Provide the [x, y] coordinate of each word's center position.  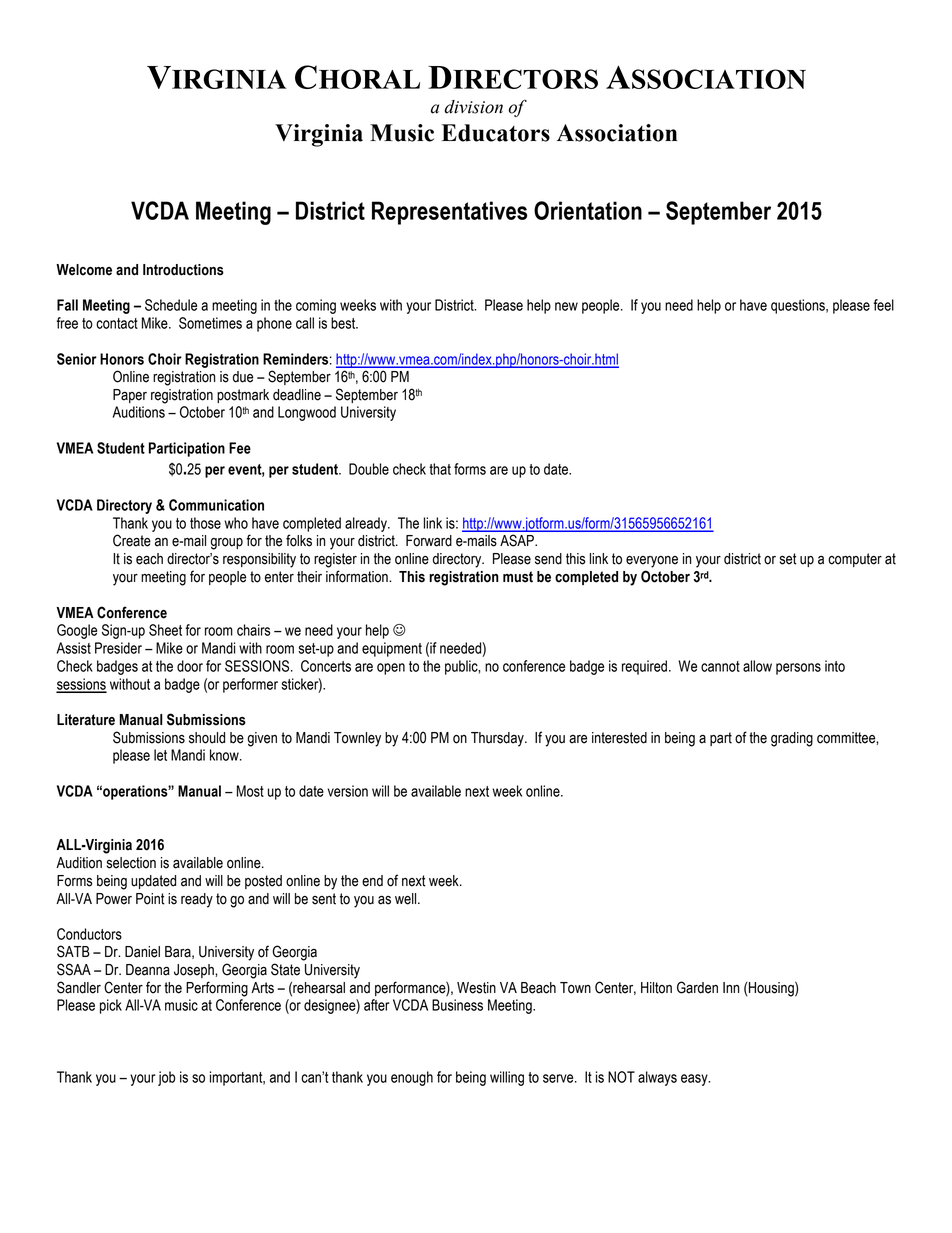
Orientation [588, 210]
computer [855, 560]
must [518, 577]
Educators [496, 133]
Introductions [183, 270]
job [167, 1078]
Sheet [165, 630]
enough [412, 1078]
